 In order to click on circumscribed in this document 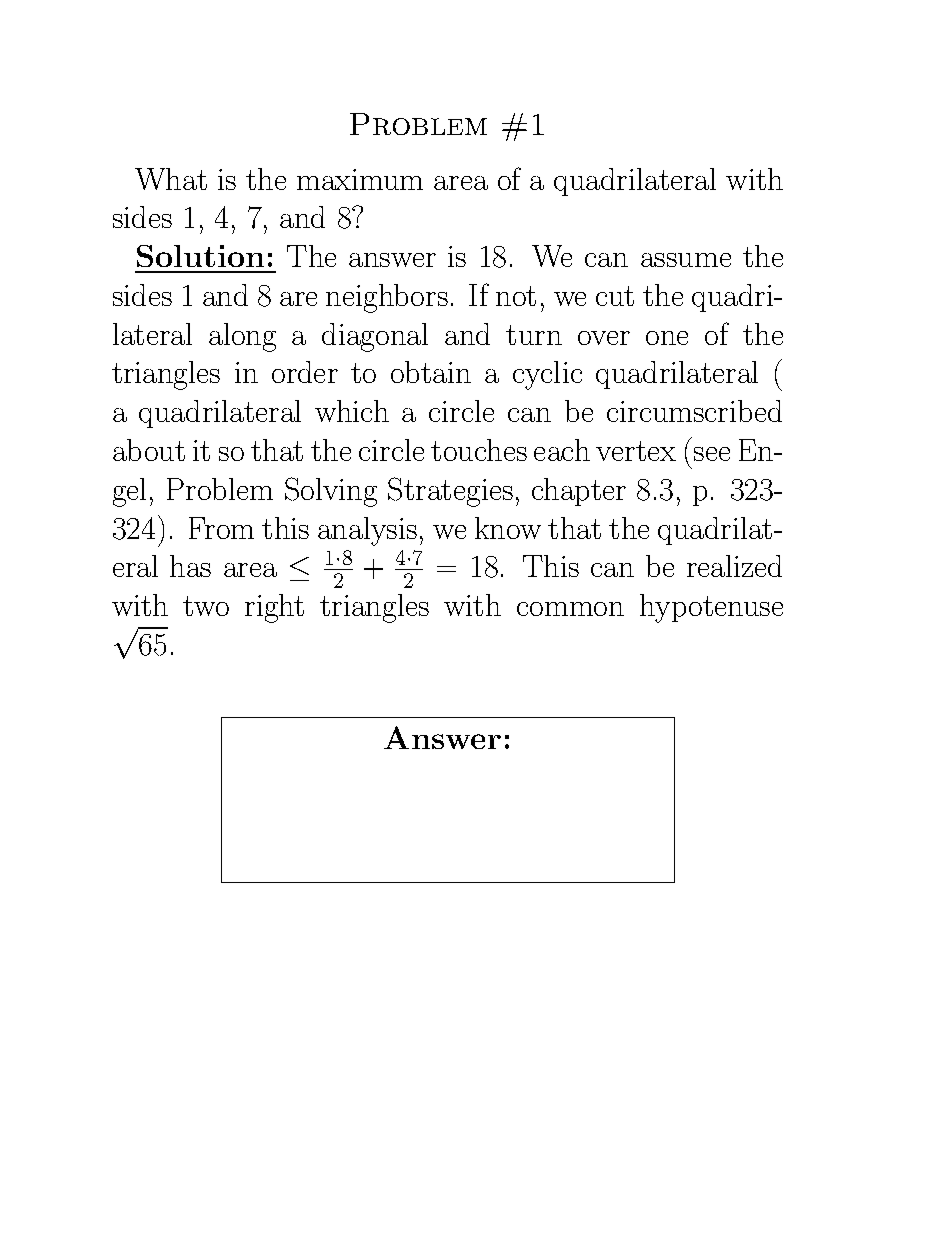, I will do `click(694, 411)`.
